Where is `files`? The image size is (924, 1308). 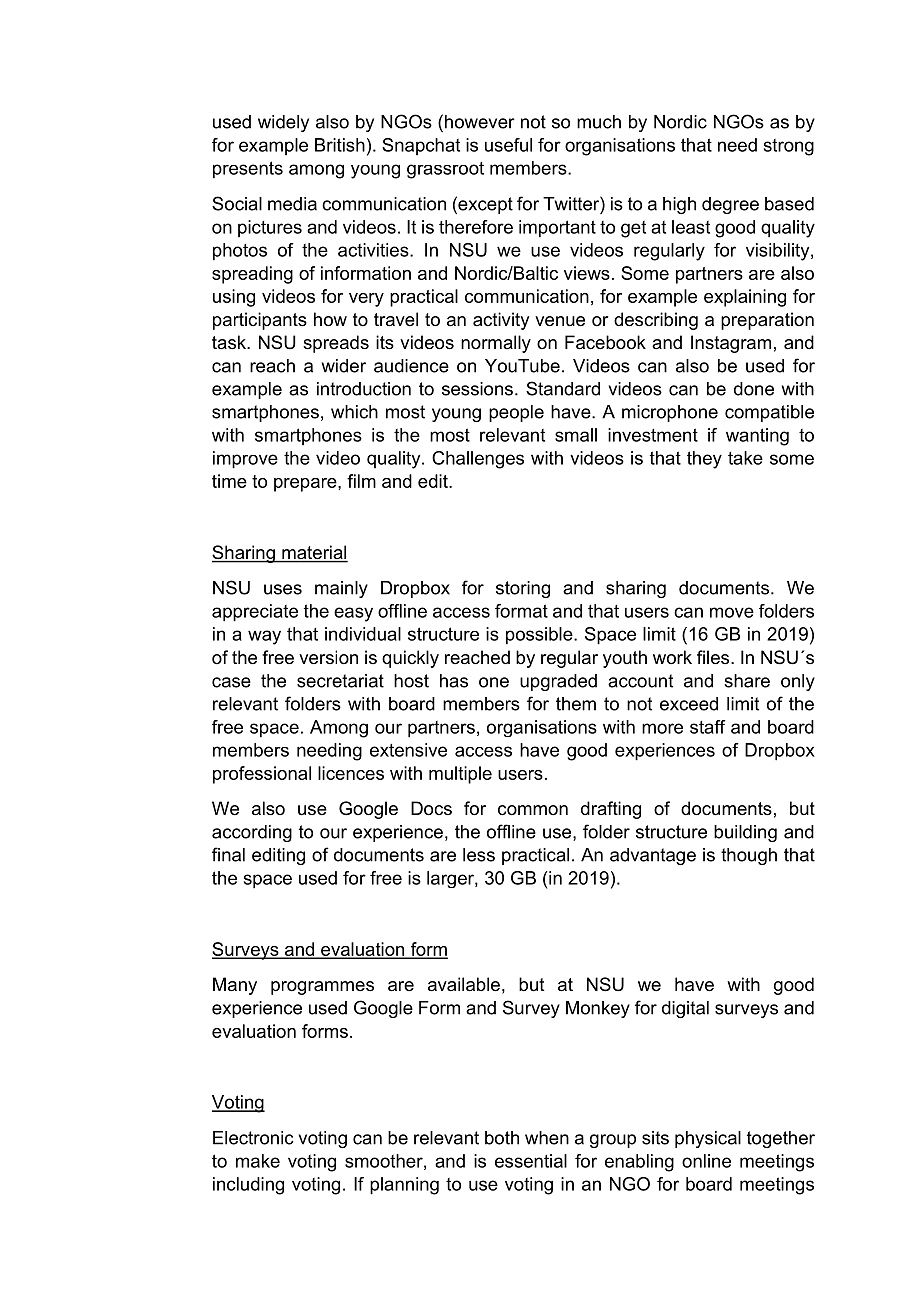
files is located at coordinates (714, 657).
